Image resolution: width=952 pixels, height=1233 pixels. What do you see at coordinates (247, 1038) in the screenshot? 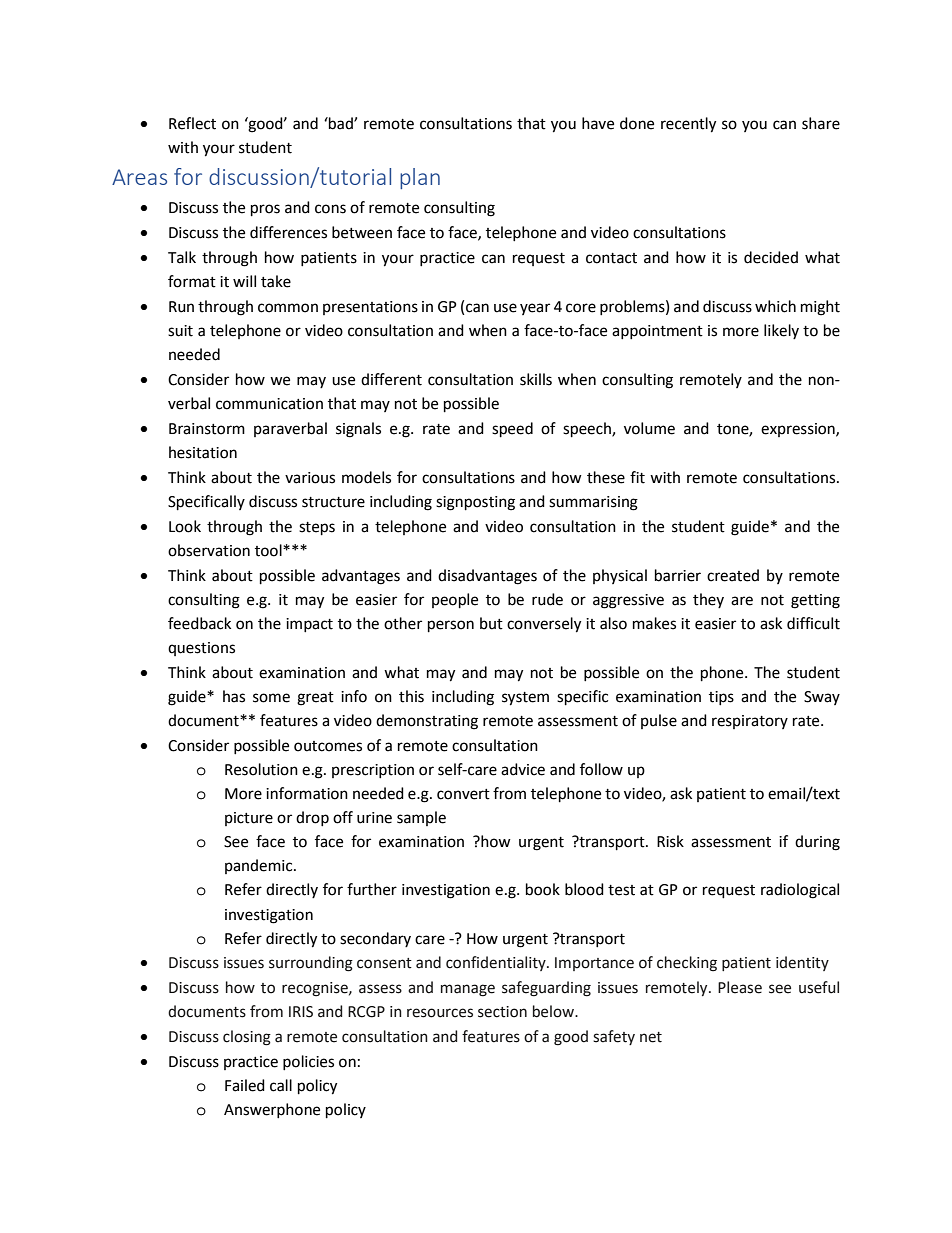
I see `closing` at bounding box center [247, 1038].
